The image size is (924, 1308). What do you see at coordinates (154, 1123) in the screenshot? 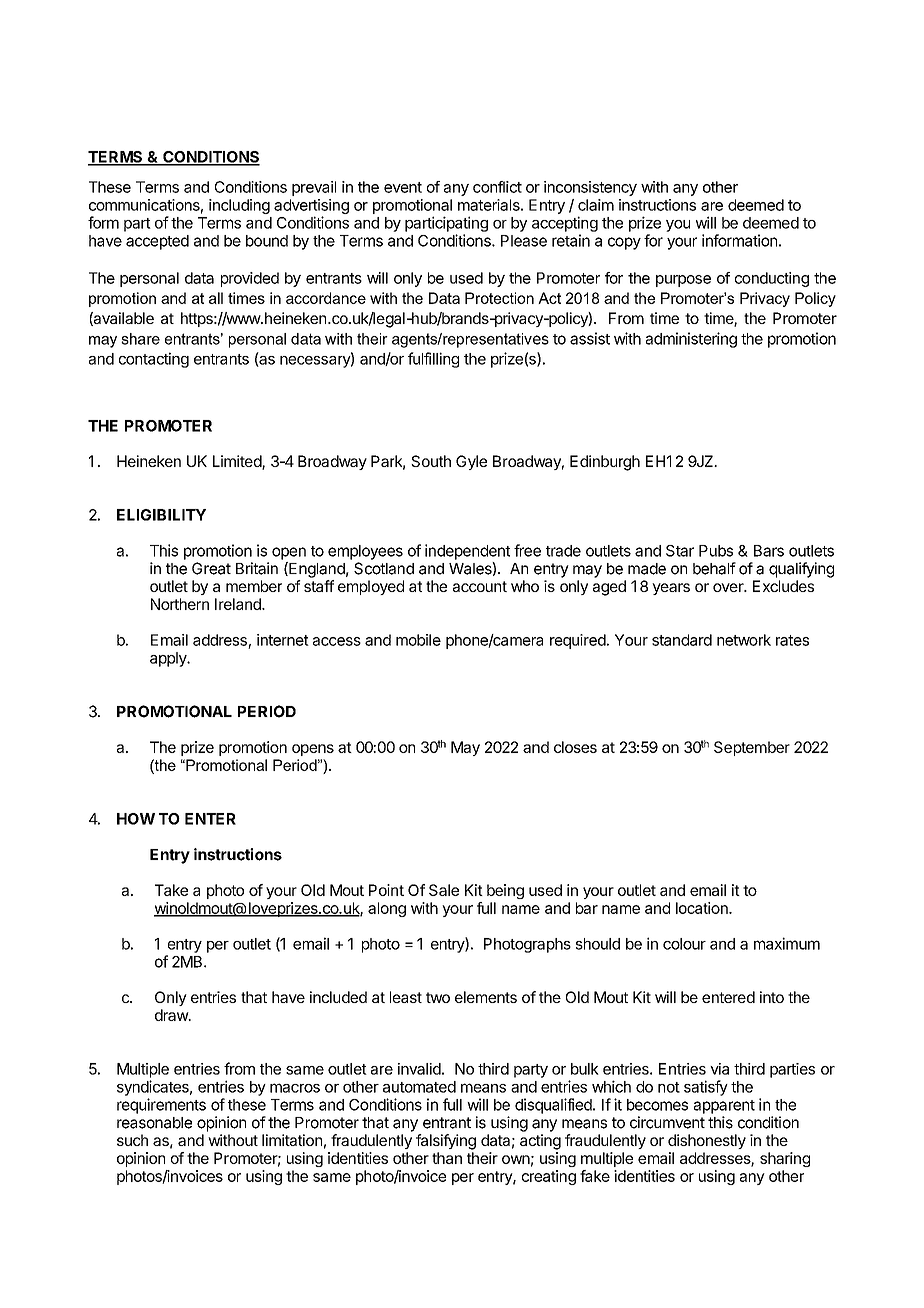
I see `reasonable` at bounding box center [154, 1123].
